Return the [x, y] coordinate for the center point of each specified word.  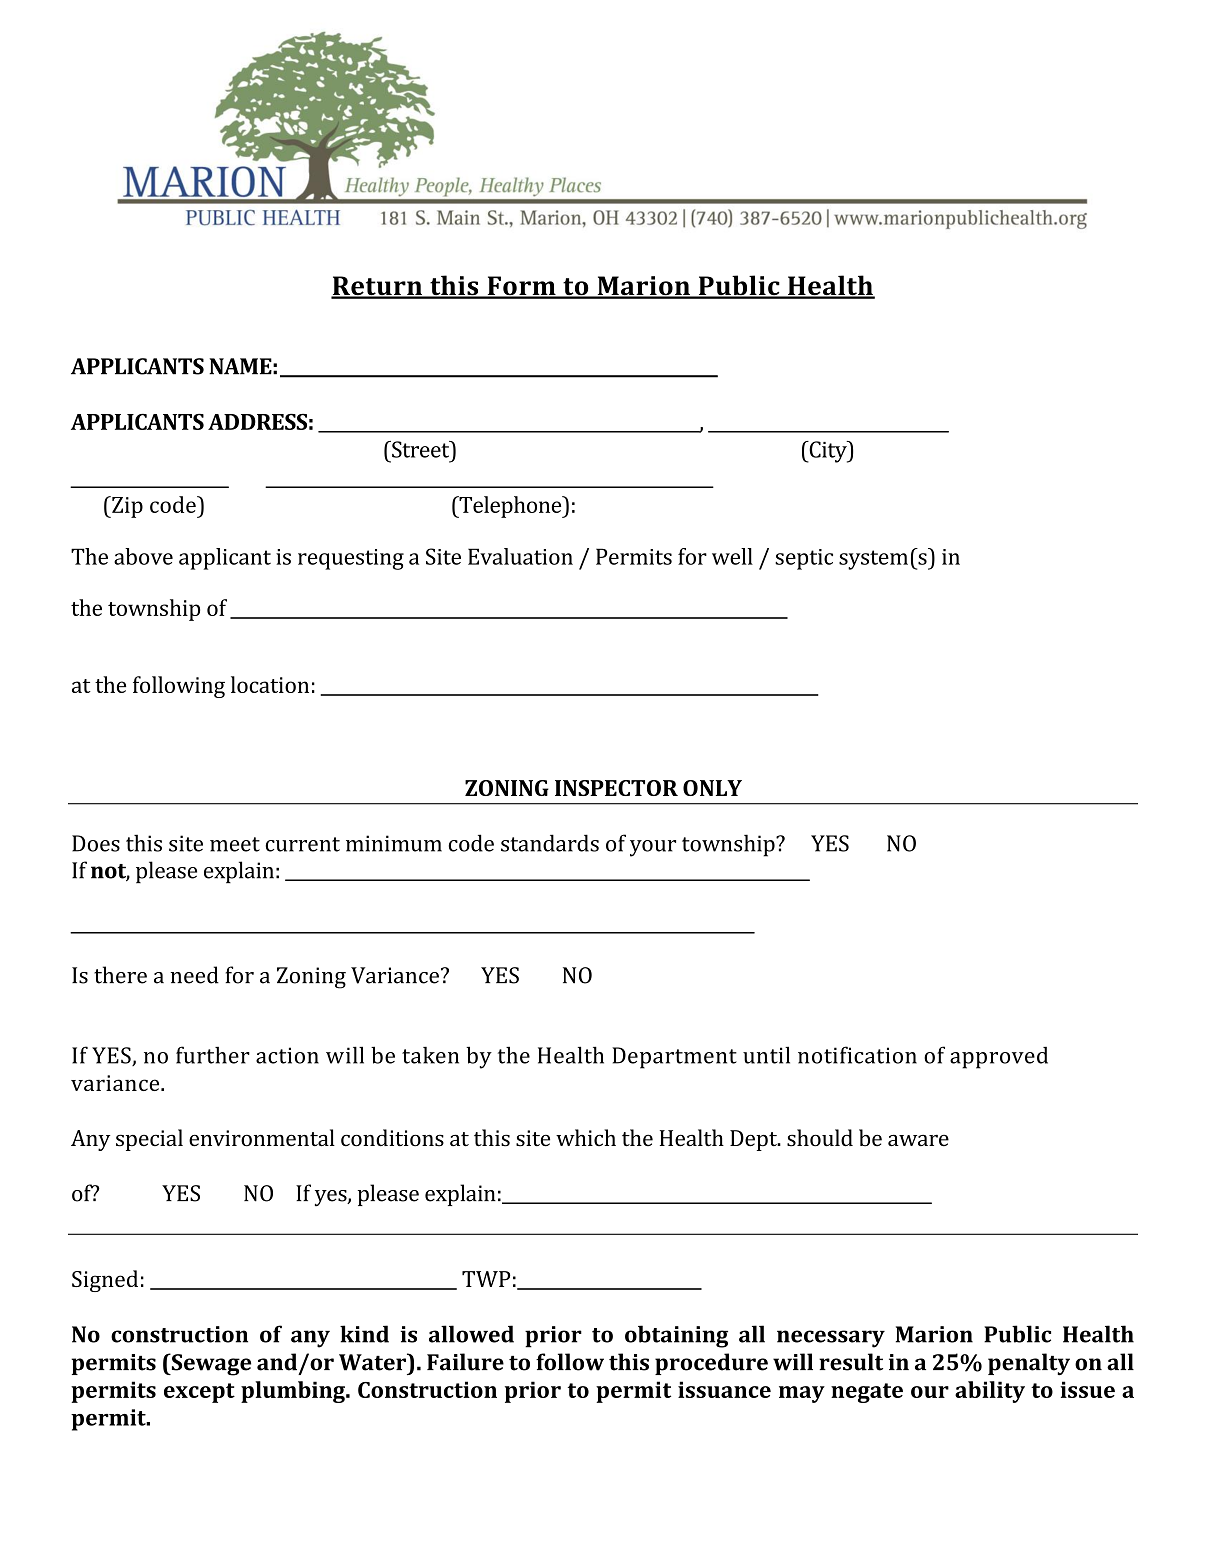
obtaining [676, 1336]
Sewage [210, 1364]
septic [804, 559]
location [270, 684]
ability [990, 1392]
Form [521, 287]
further [213, 1055]
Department [674, 1058]
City [828, 452]
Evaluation [520, 556]
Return [377, 287]
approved [999, 1057]
